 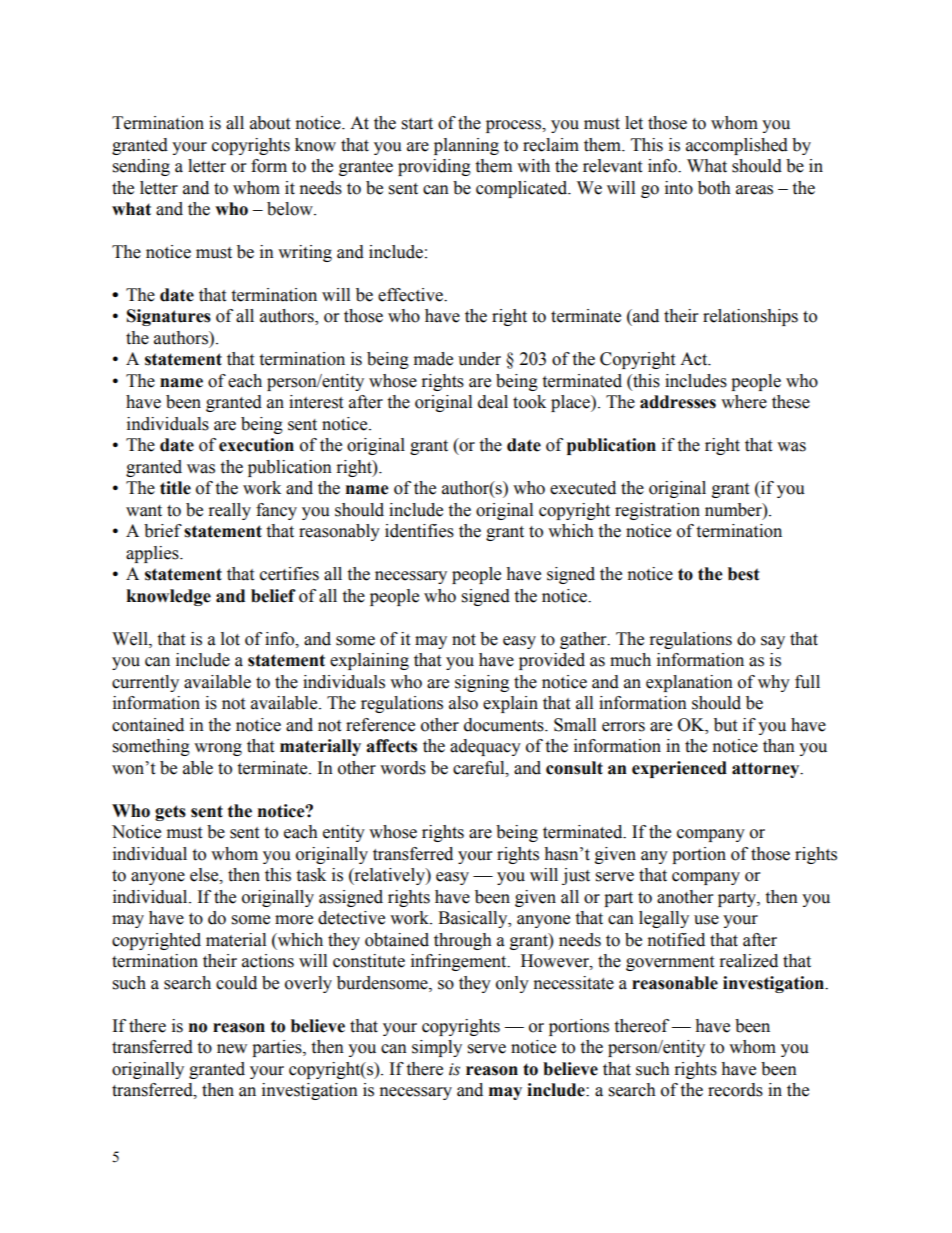 I want to click on records, so click(x=735, y=1090).
